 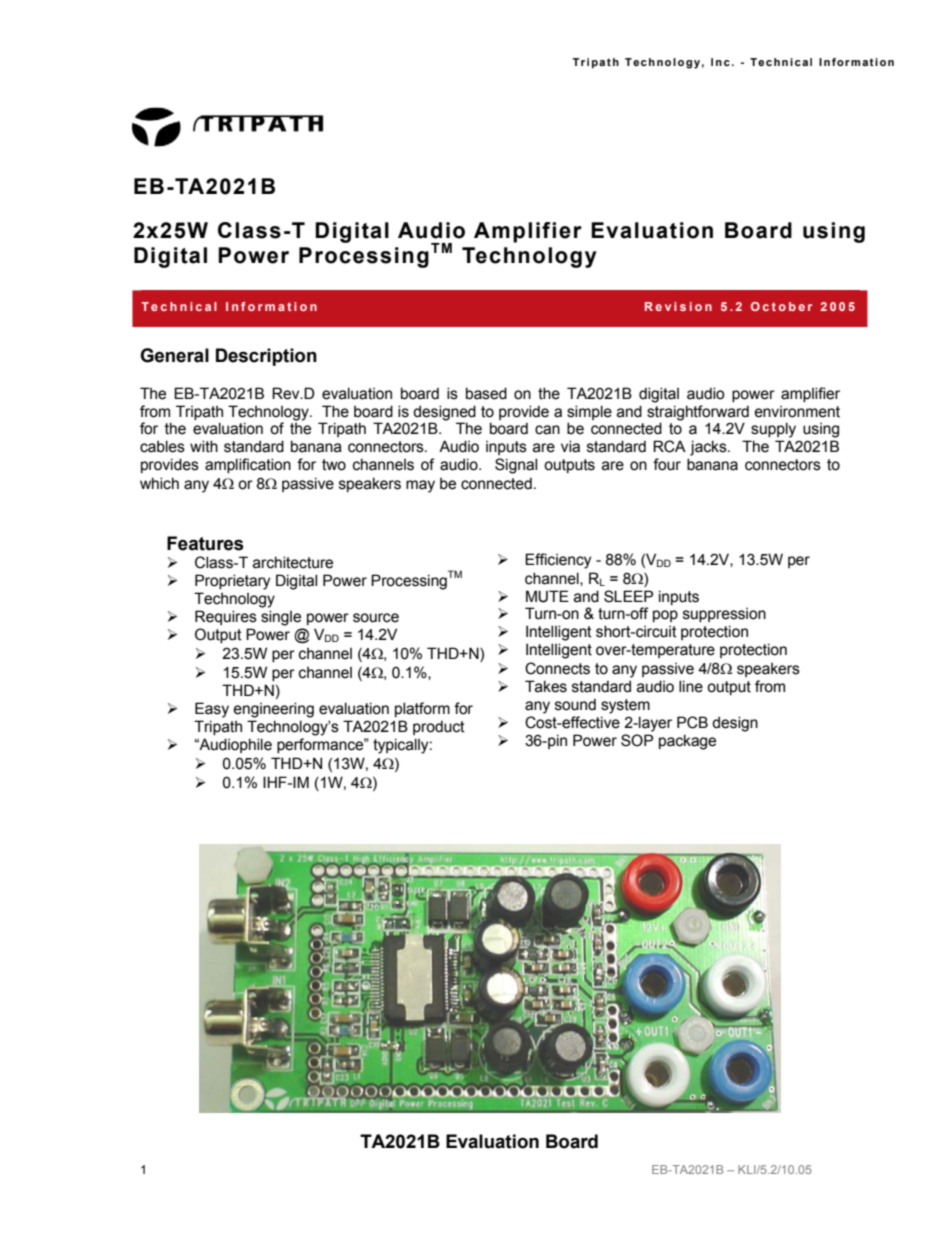 What do you see at coordinates (226, 617) in the screenshot?
I see `Requires` at bounding box center [226, 617].
